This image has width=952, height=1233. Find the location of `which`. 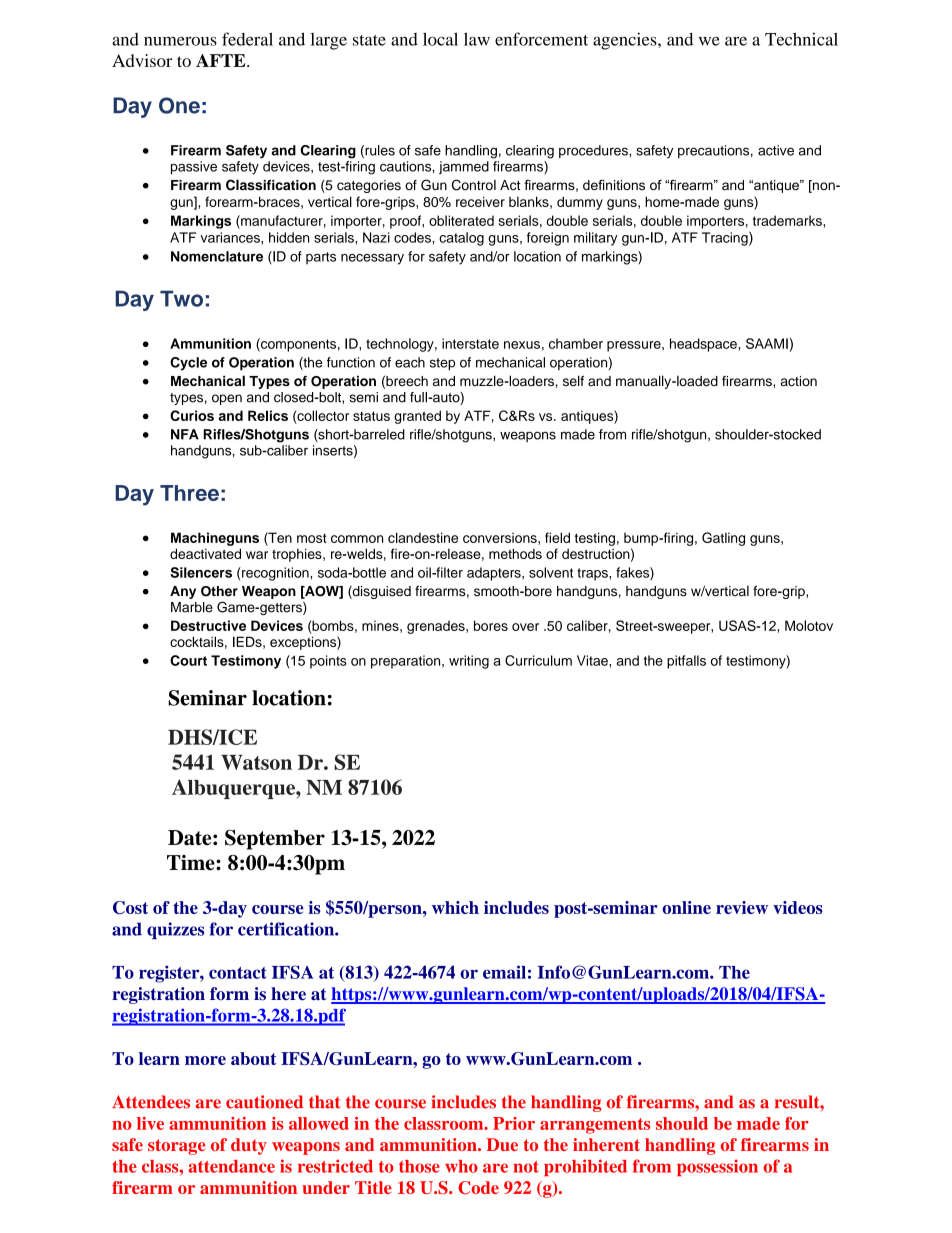

which is located at coordinates (455, 907).
